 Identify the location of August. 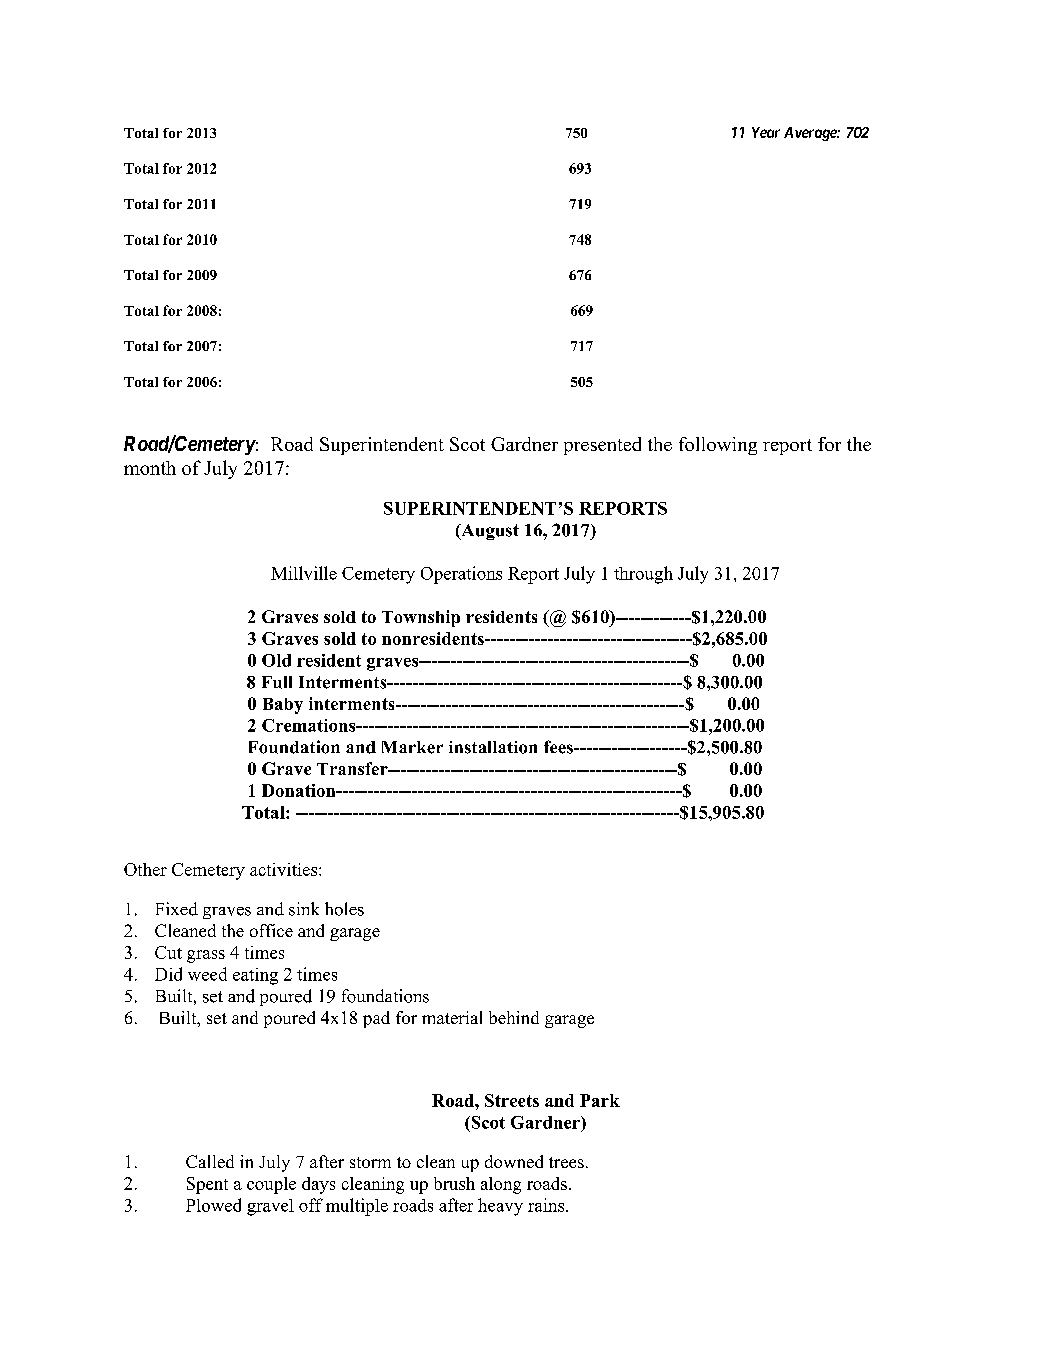
(489, 532).
